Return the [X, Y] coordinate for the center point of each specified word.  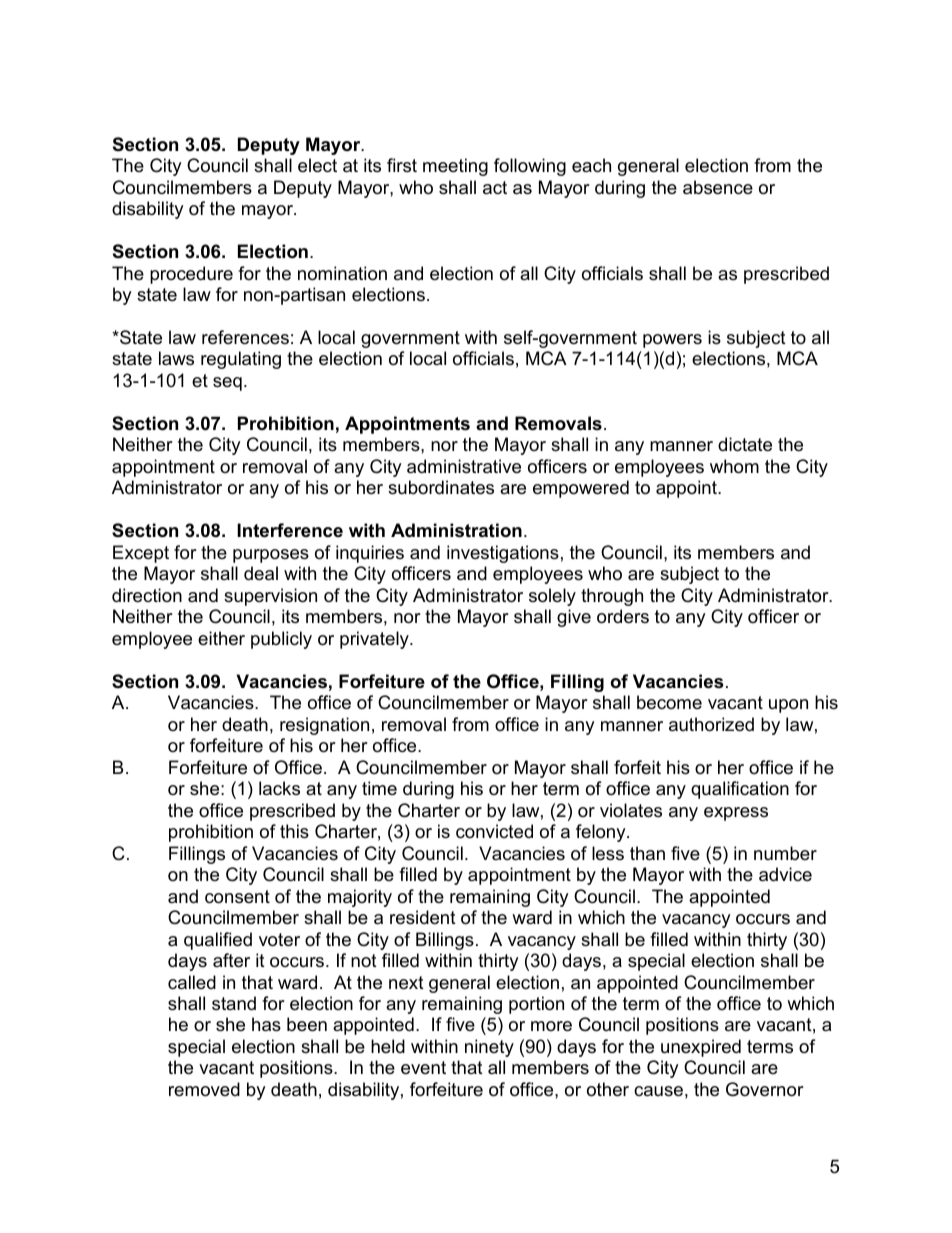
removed [204, 1089]
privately [375, 640]
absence [718, 187]
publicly [281, 640]
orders [623, 616]
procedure [191, 275]
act [495, 187]
